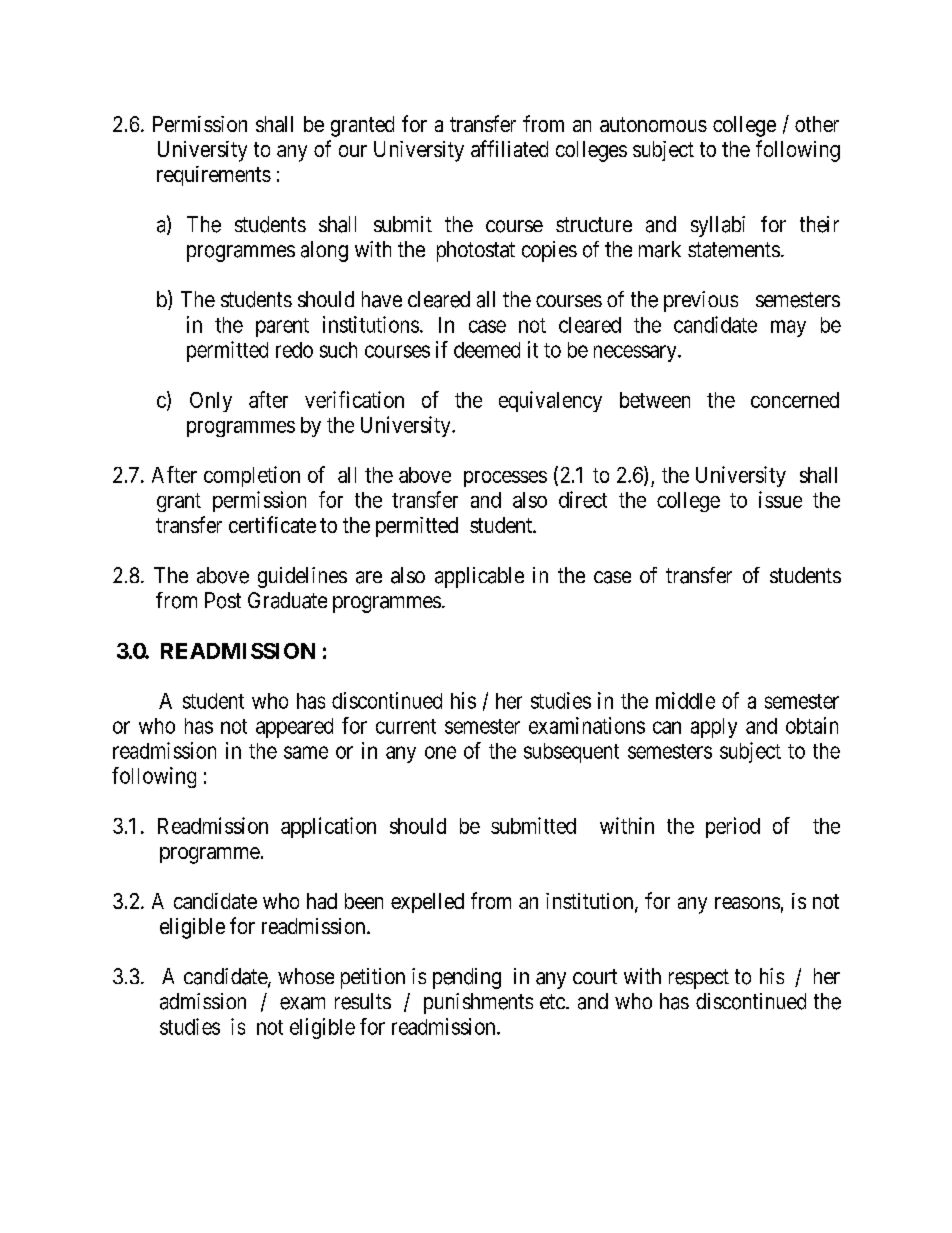  What do you see at coordinates (214, 176) in the screenshot?
I see `requirements` at bounding box center [214, 176].
